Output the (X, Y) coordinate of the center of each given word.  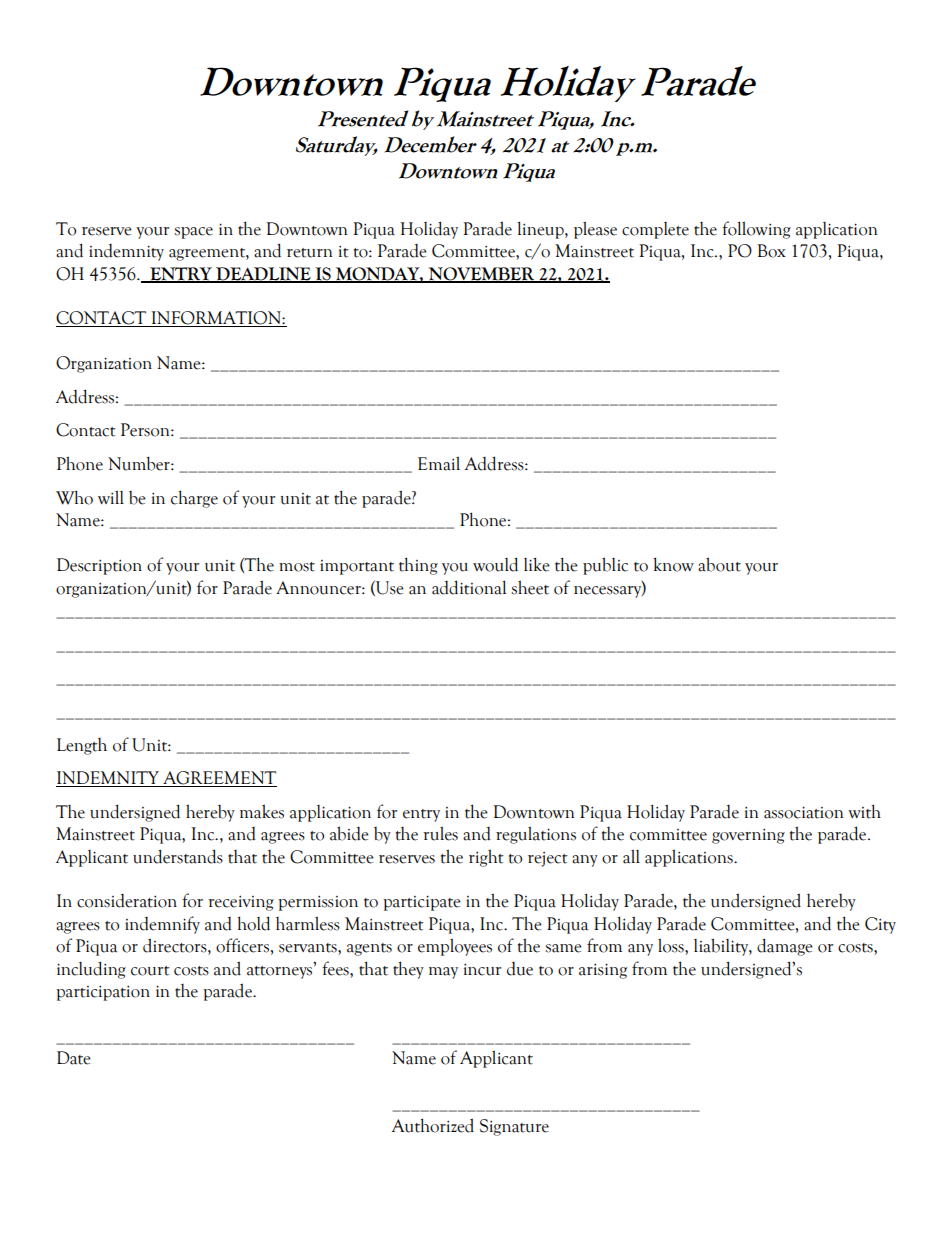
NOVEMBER (481, 274)
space (193, 233)
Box (771, 251)
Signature (514, 1127)
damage (785, 947)
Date (74, 1058)
